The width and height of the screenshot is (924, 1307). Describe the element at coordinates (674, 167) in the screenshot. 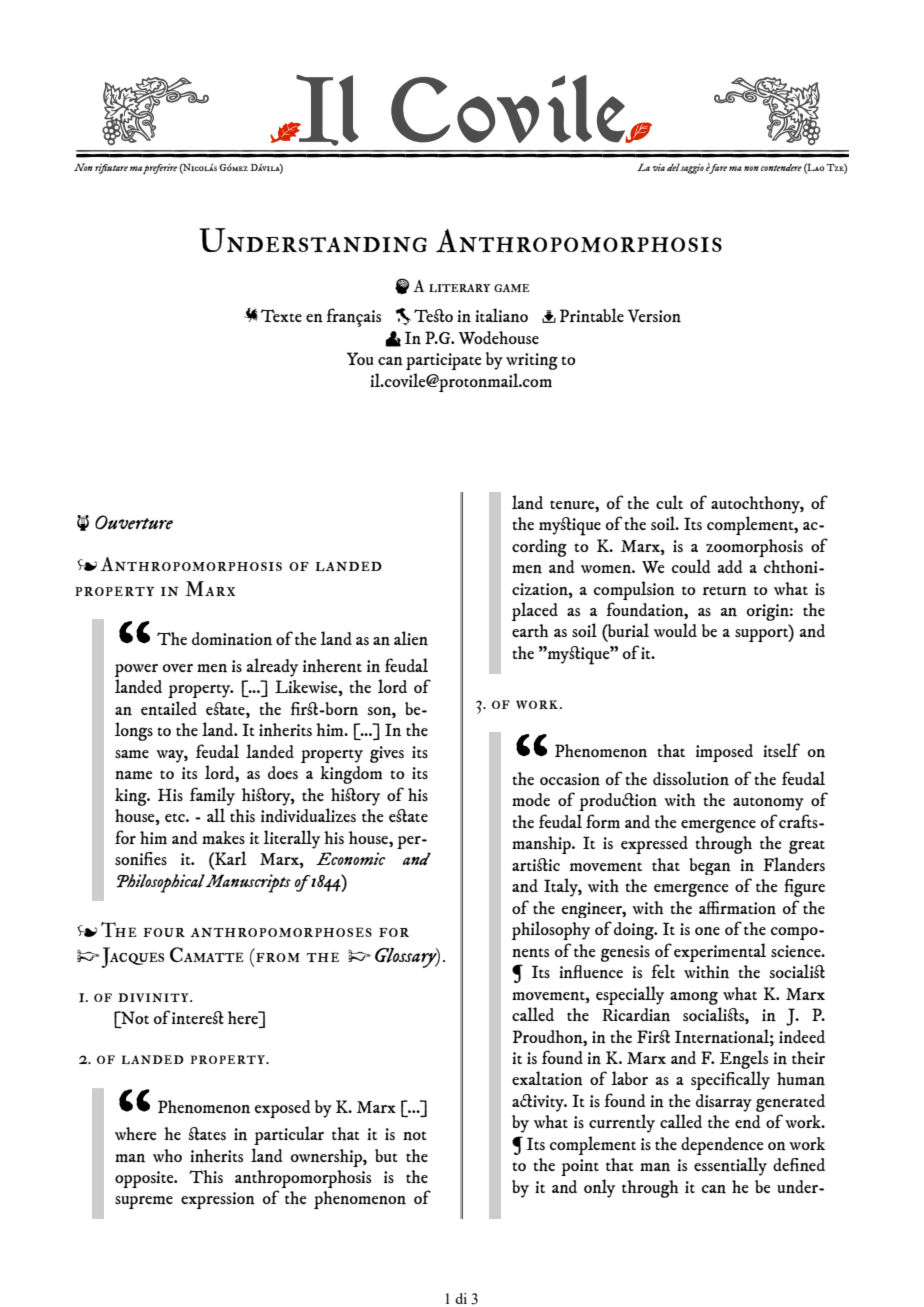

I see `del` at that location.
